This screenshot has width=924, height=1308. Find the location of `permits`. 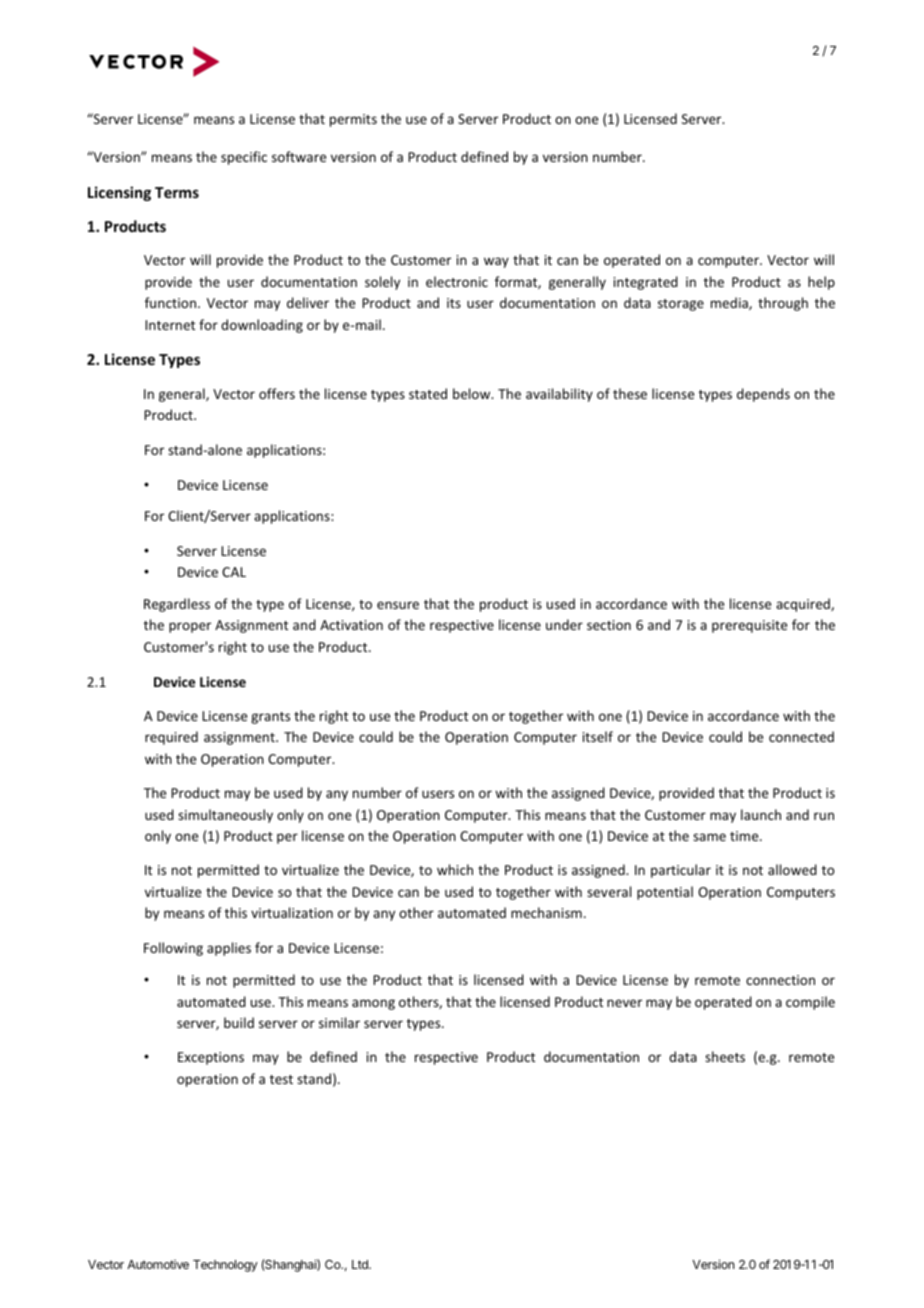

permits is located at coordinates (353, 120).
